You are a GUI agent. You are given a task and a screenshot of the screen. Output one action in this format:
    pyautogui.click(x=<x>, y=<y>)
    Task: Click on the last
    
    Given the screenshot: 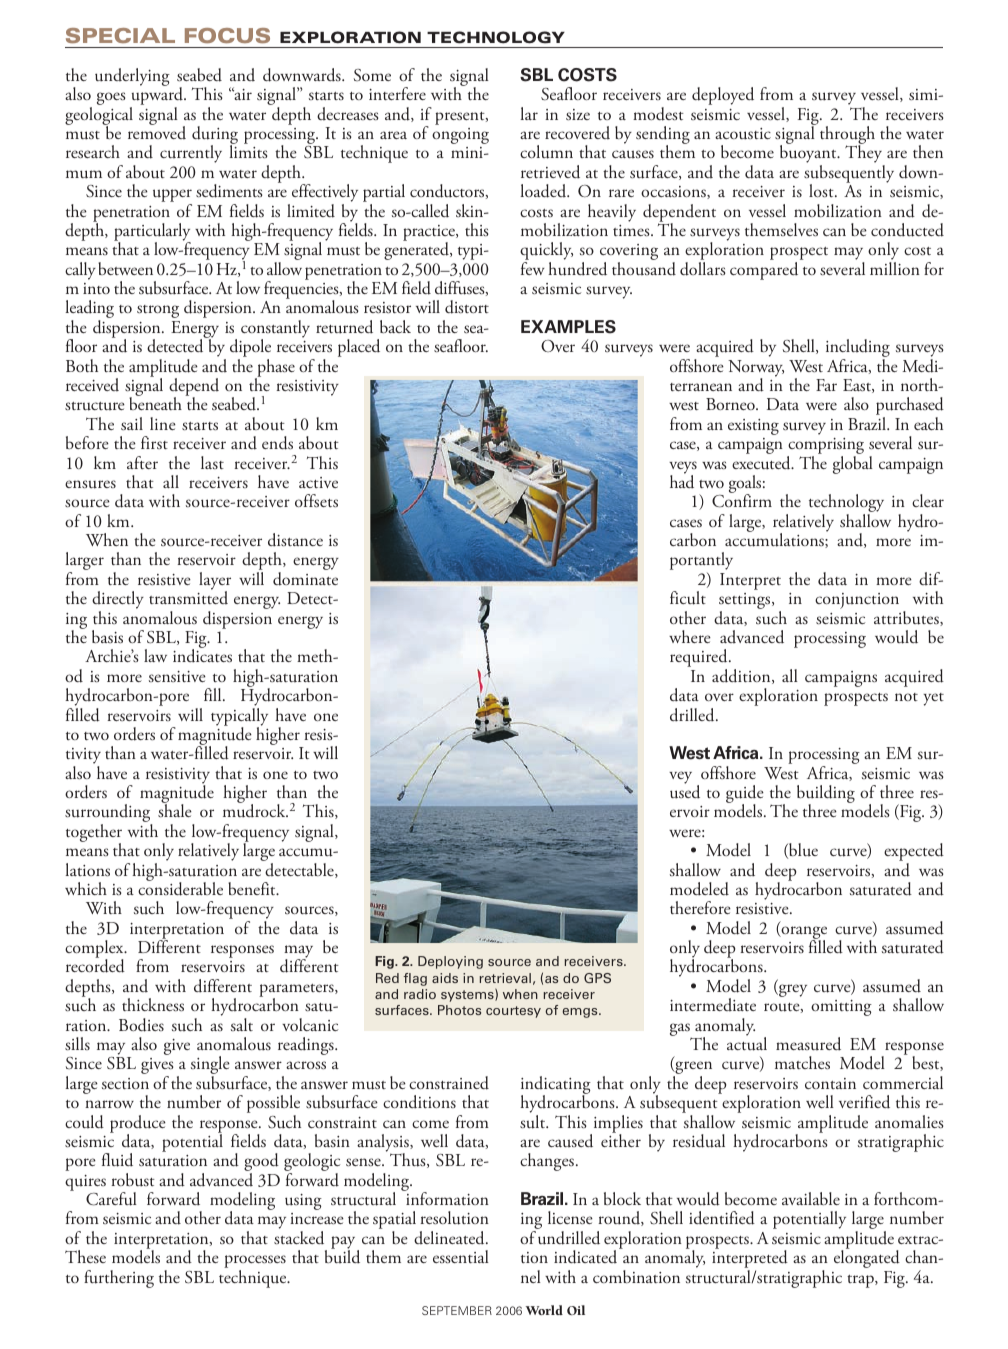 What is the action you would take?
    pyautogui.click(x=212, y=462)
